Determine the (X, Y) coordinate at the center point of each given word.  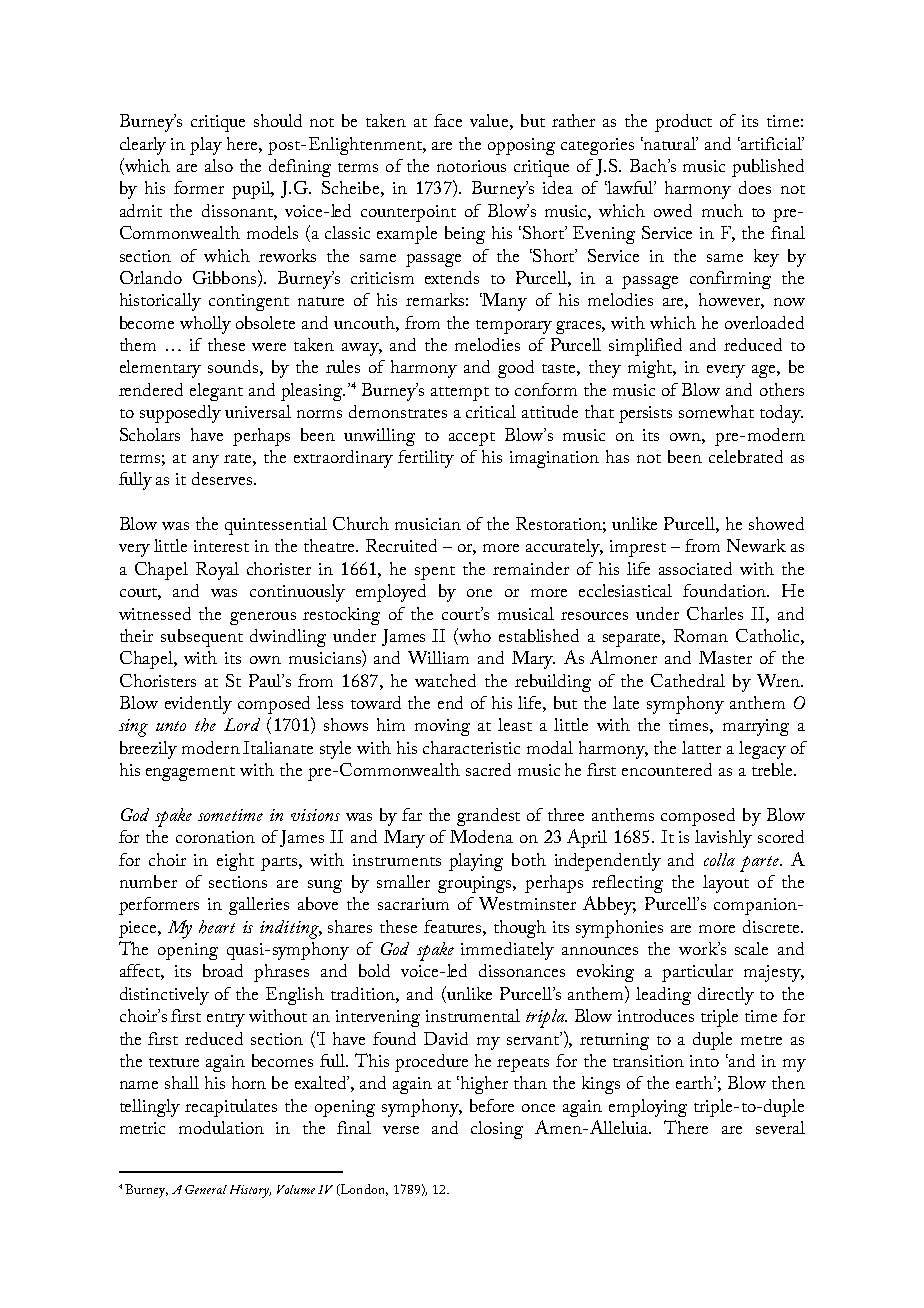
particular (697, 973)
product (683, 123)
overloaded (764, 322)
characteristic (471, 747)
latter (701, 747)
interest (221, 546)
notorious (471, 166)
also (219, 165)
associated (695, 568)
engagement (190, 774)
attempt (460, 394)
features (454, 926)
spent (435, 573)
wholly (205, 325)
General (206, 1189)
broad (223, 970)
